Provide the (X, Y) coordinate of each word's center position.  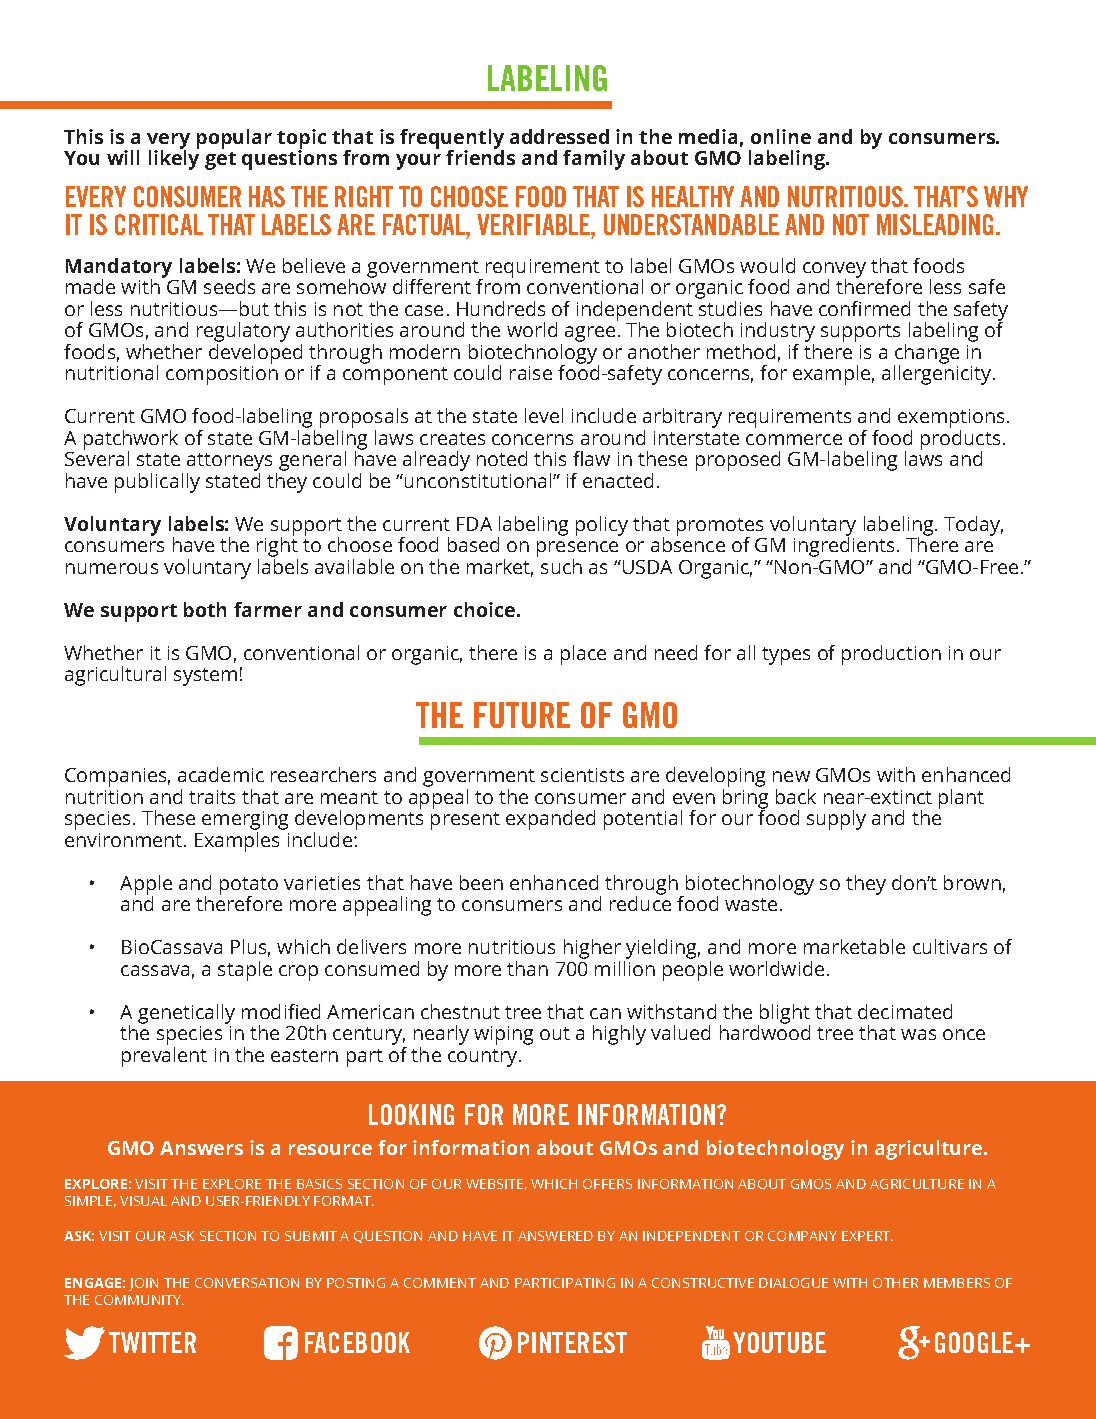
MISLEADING (935, 224)
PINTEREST (572, 1342)
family (594, 160)
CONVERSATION (247, 1283)
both (205, 609)
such (561, 566)
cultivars (950, 946)
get (220, 161)
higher (592, 950)
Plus (250, 948)
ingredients (844, 546)
